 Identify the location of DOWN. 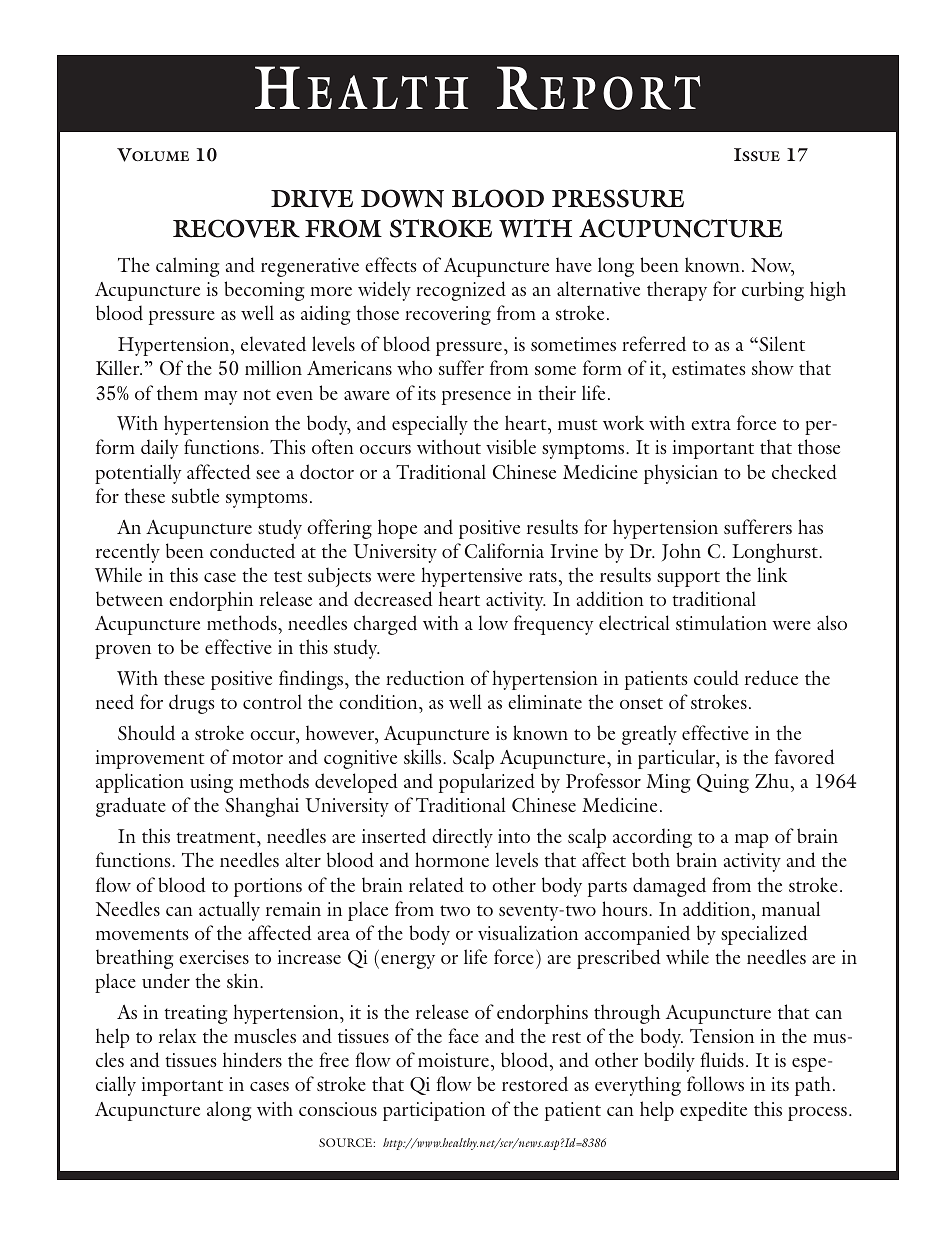
(402, 198).
